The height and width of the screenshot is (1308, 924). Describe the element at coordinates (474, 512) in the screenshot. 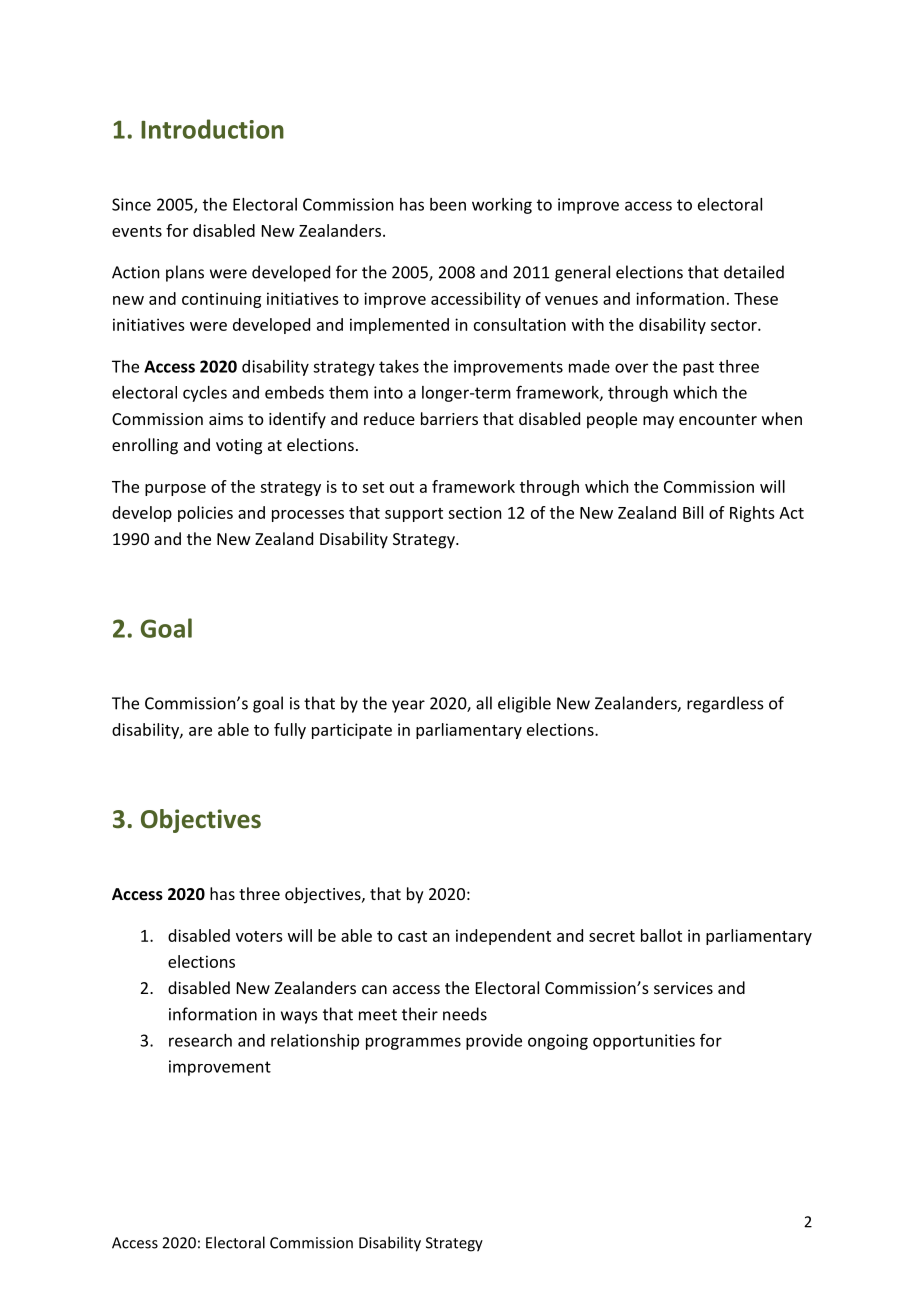

I see `section` at that location.
